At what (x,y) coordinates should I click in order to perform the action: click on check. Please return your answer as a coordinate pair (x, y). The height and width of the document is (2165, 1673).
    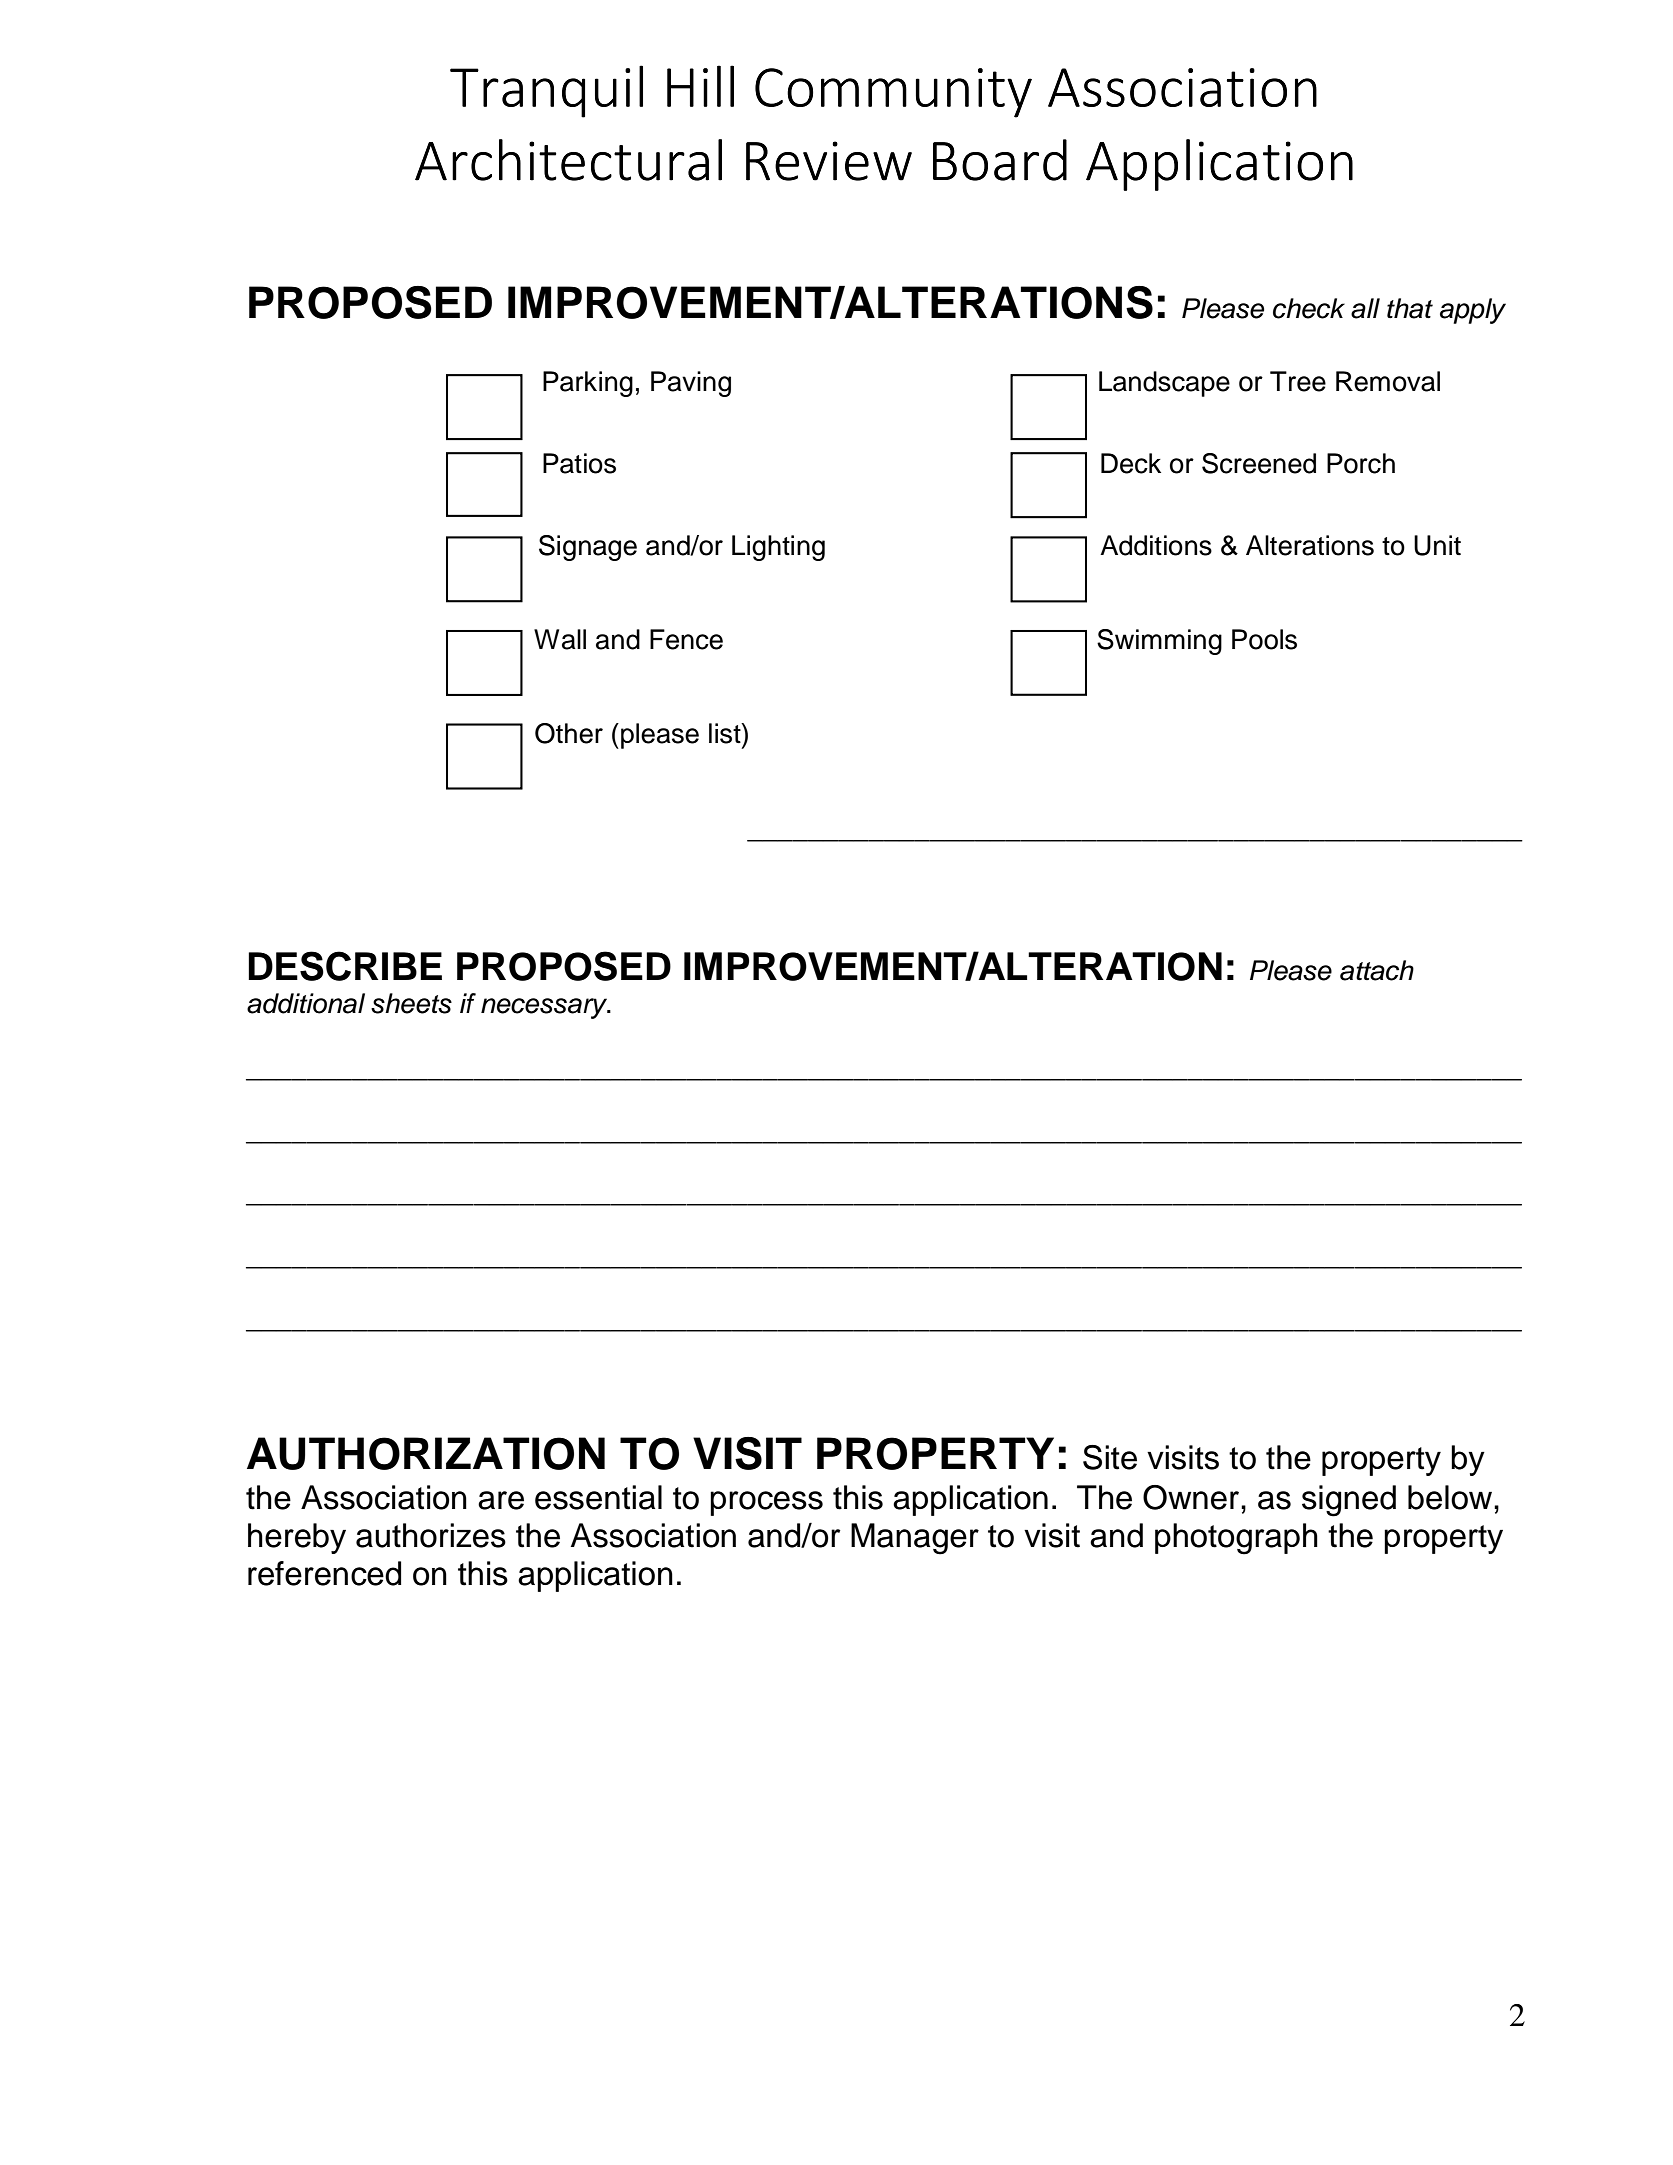
    Looking at the image, I should click on (1309, 308).
